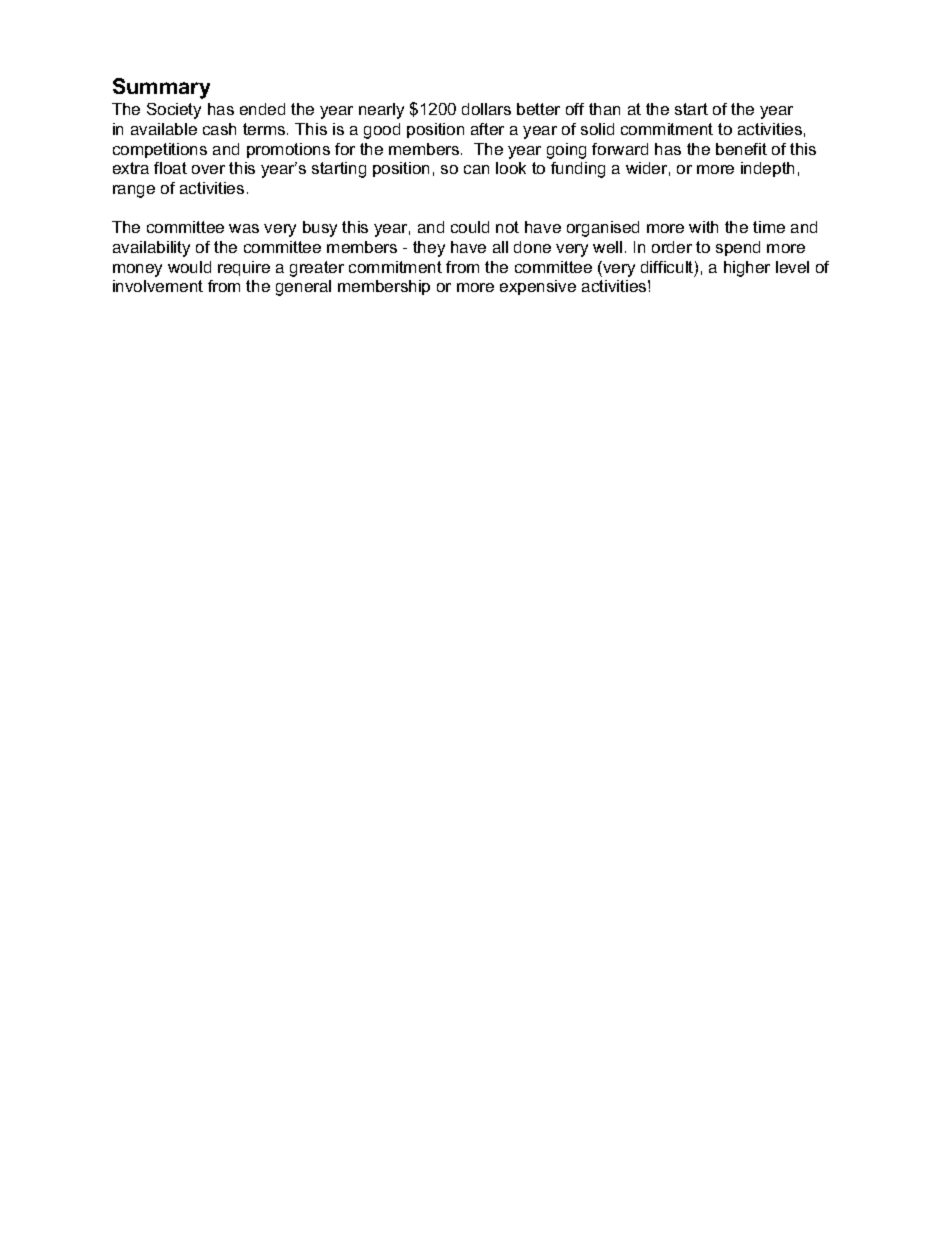 The image size is (952, 1233). Describe the element at coordinates (161, 88) in the document. I see `Summary` at that location.
